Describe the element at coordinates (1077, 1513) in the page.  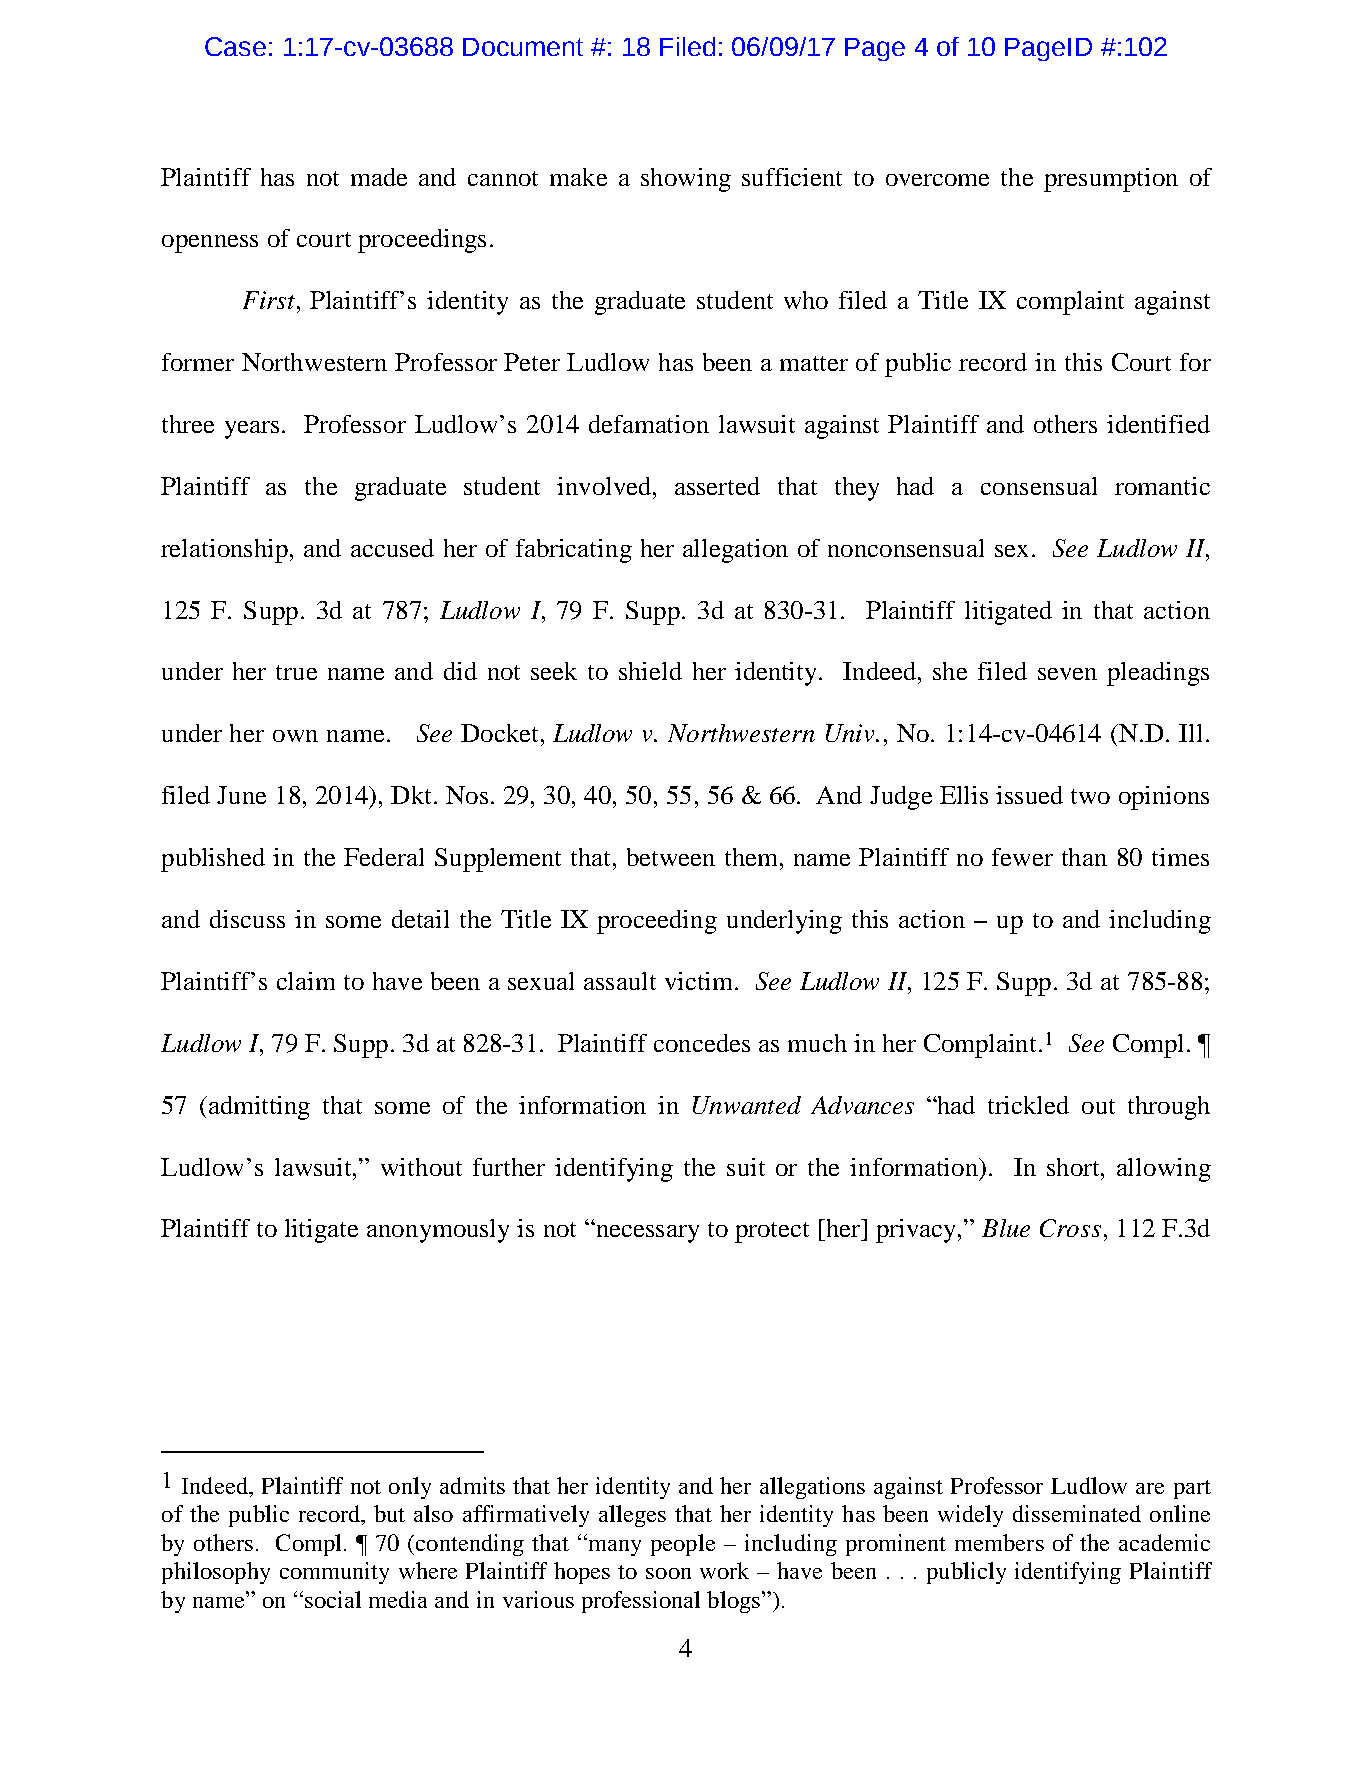
I see `disseminated` at that location.
